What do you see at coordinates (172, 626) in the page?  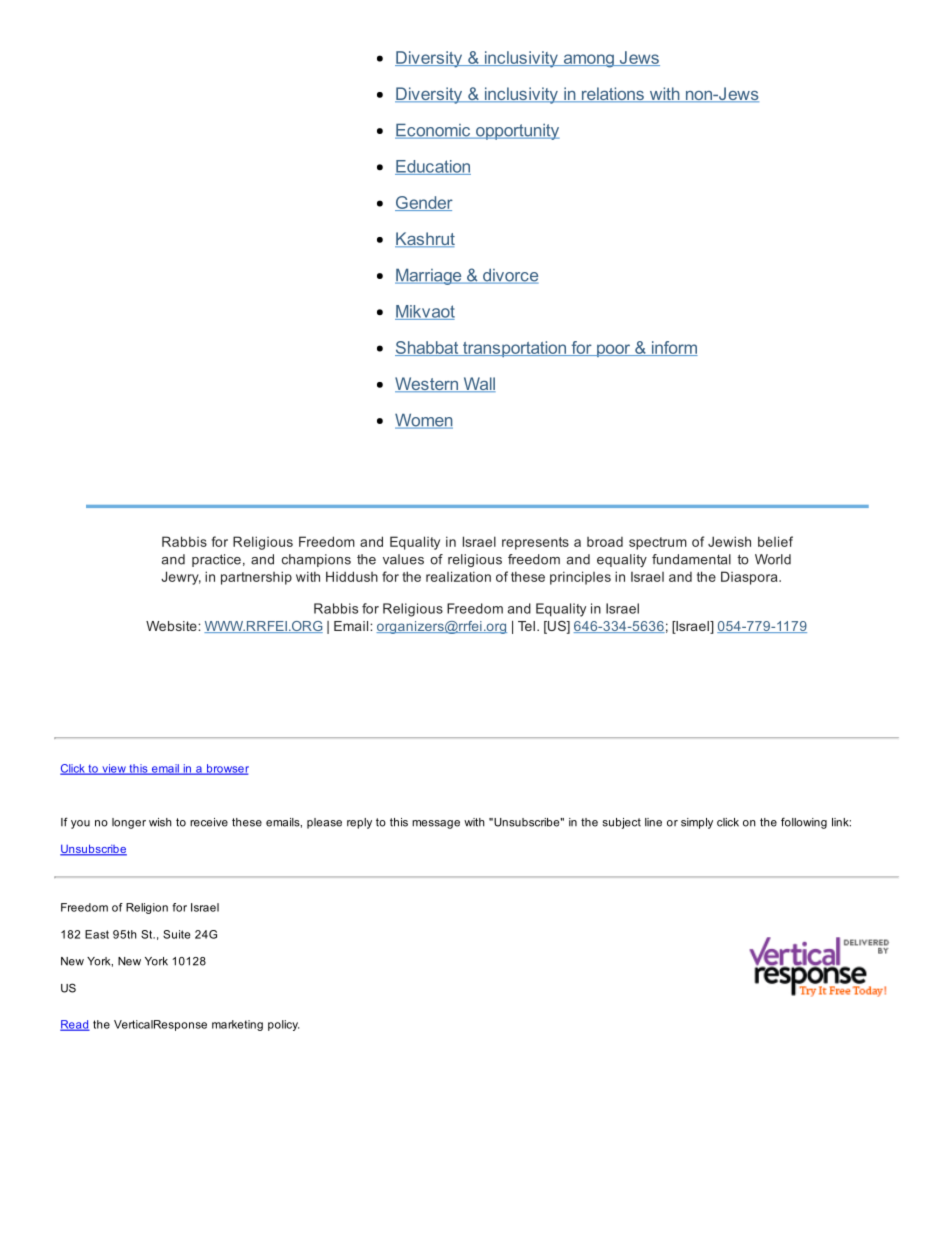 I see `Website` at bounding box center [172, 626].
